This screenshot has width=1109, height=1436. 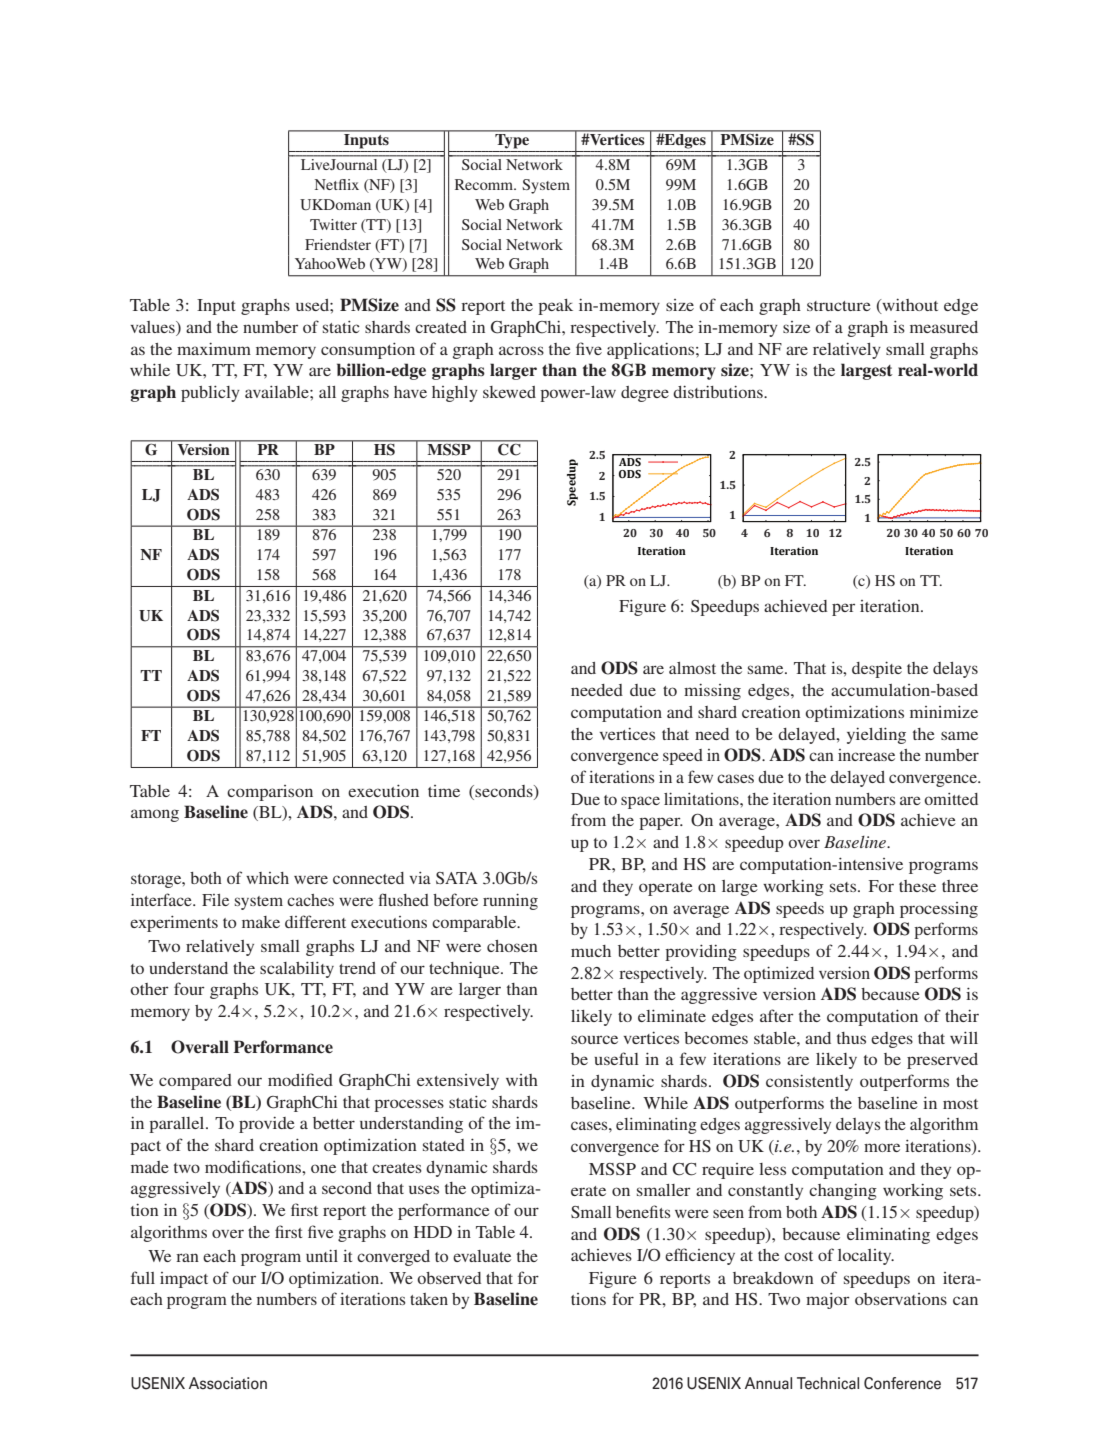 What do you see at coordinates (839, 306) in the screenshot?
I see `structure` at bounding box center [839, 306].
